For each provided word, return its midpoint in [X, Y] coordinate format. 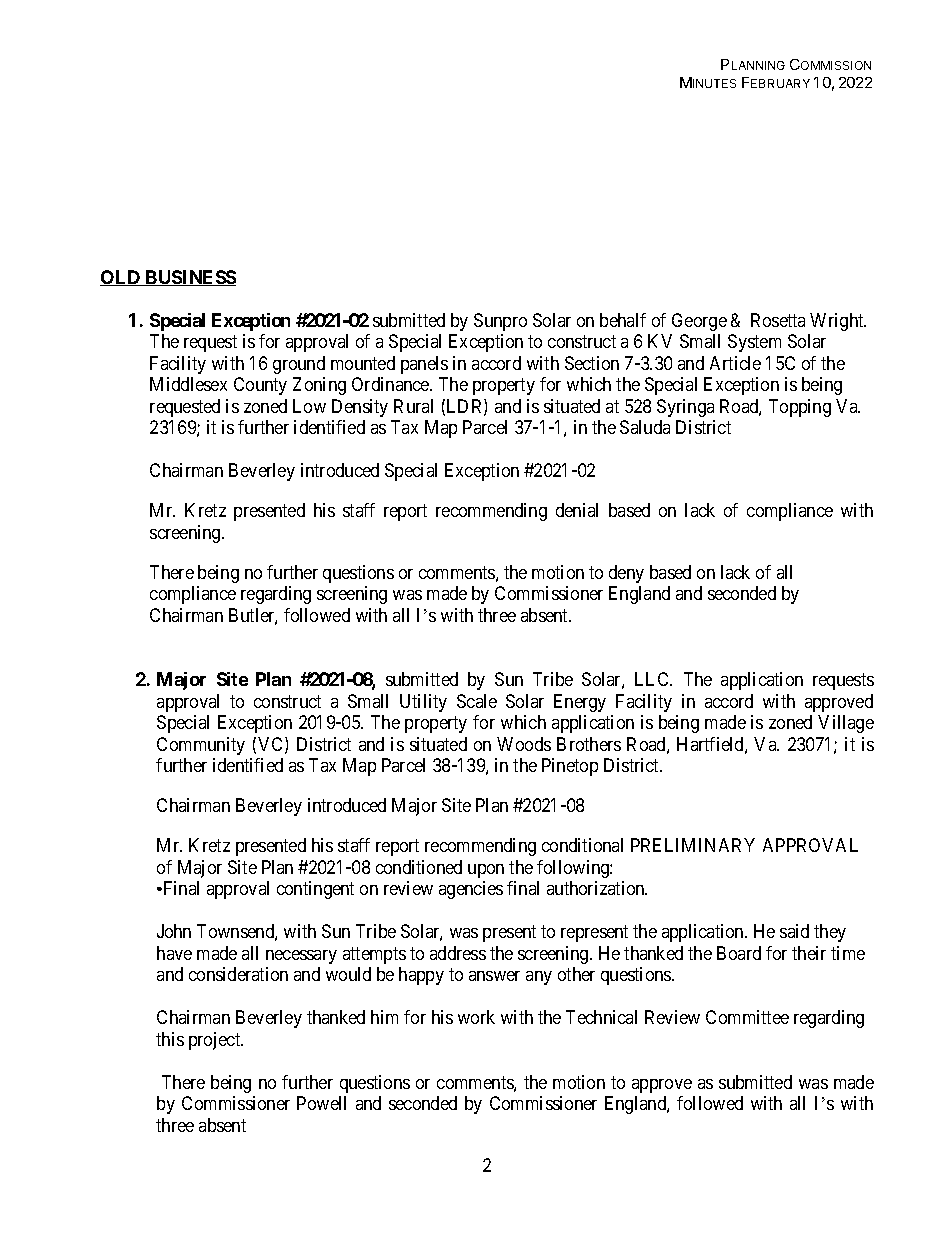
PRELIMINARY [693, 845]
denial [577, 510]
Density [360, 408]
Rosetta [778, 320]
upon [486, 871]
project [216, 1041]
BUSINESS [190, 278]
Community [201, 746]
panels [424, 365]
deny [626, 574]
